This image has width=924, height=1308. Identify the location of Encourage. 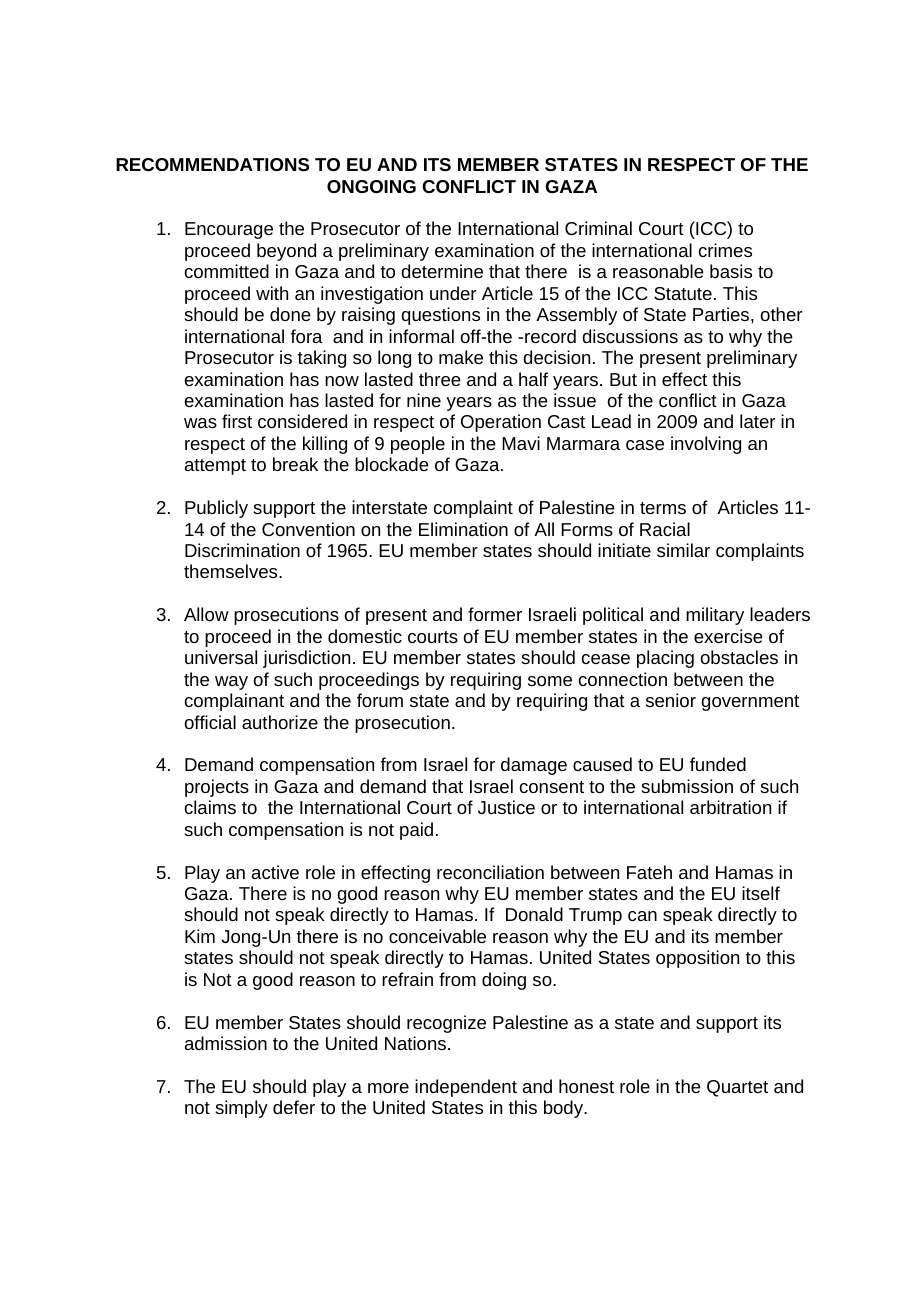
(229, 230).
